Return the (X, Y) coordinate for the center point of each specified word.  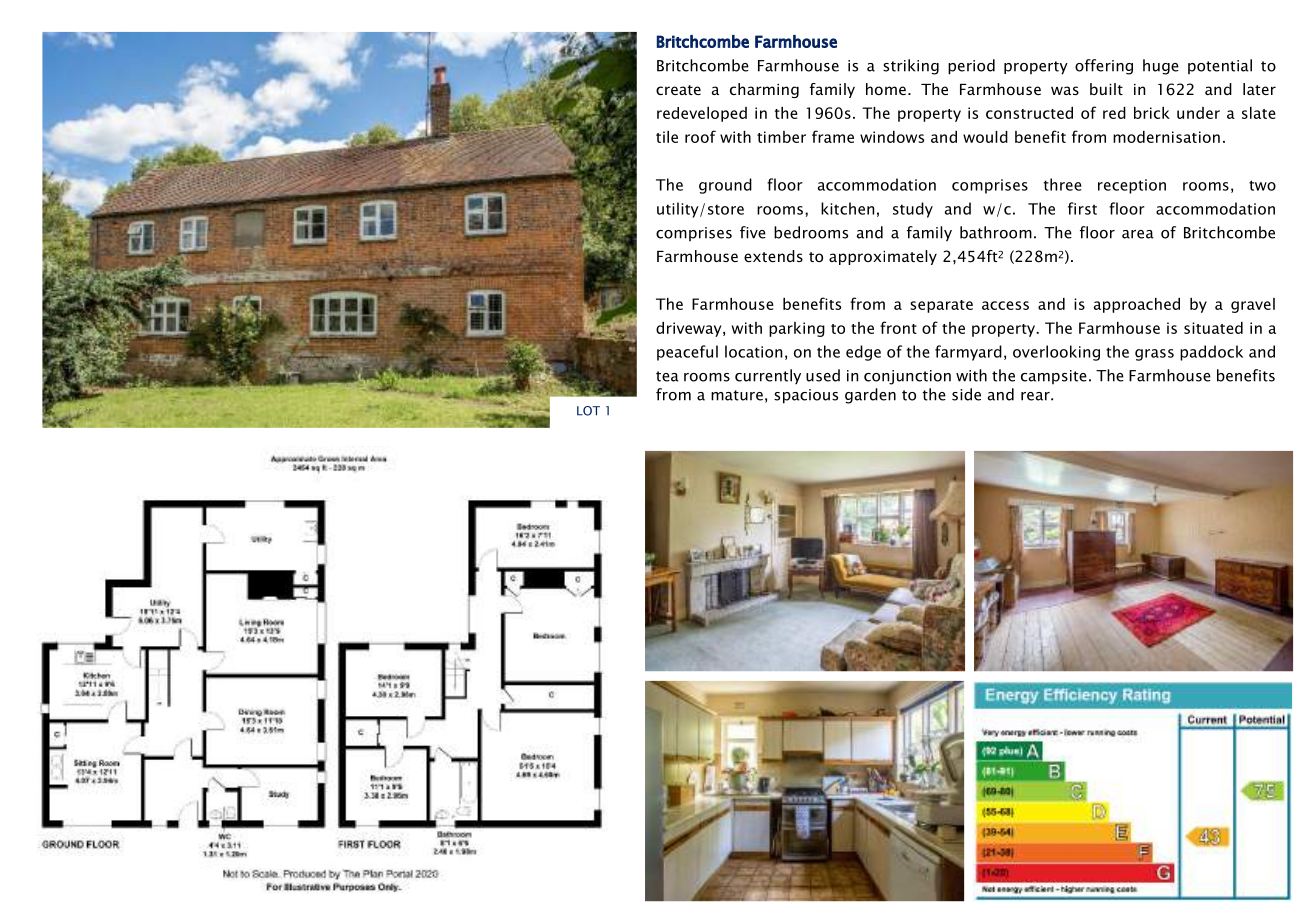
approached (1137, 305)
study (913, 210)
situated (1213, 328)
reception (1132, 186)
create (678, 90)
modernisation (1166, 137)
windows (892, 137)
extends (773, 256)
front (898, 327)
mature (737, 395)
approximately (883, 257)
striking (911, 67)
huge (1161, 67)
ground (725, 186)
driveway (690, 329)
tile (667, 137)
